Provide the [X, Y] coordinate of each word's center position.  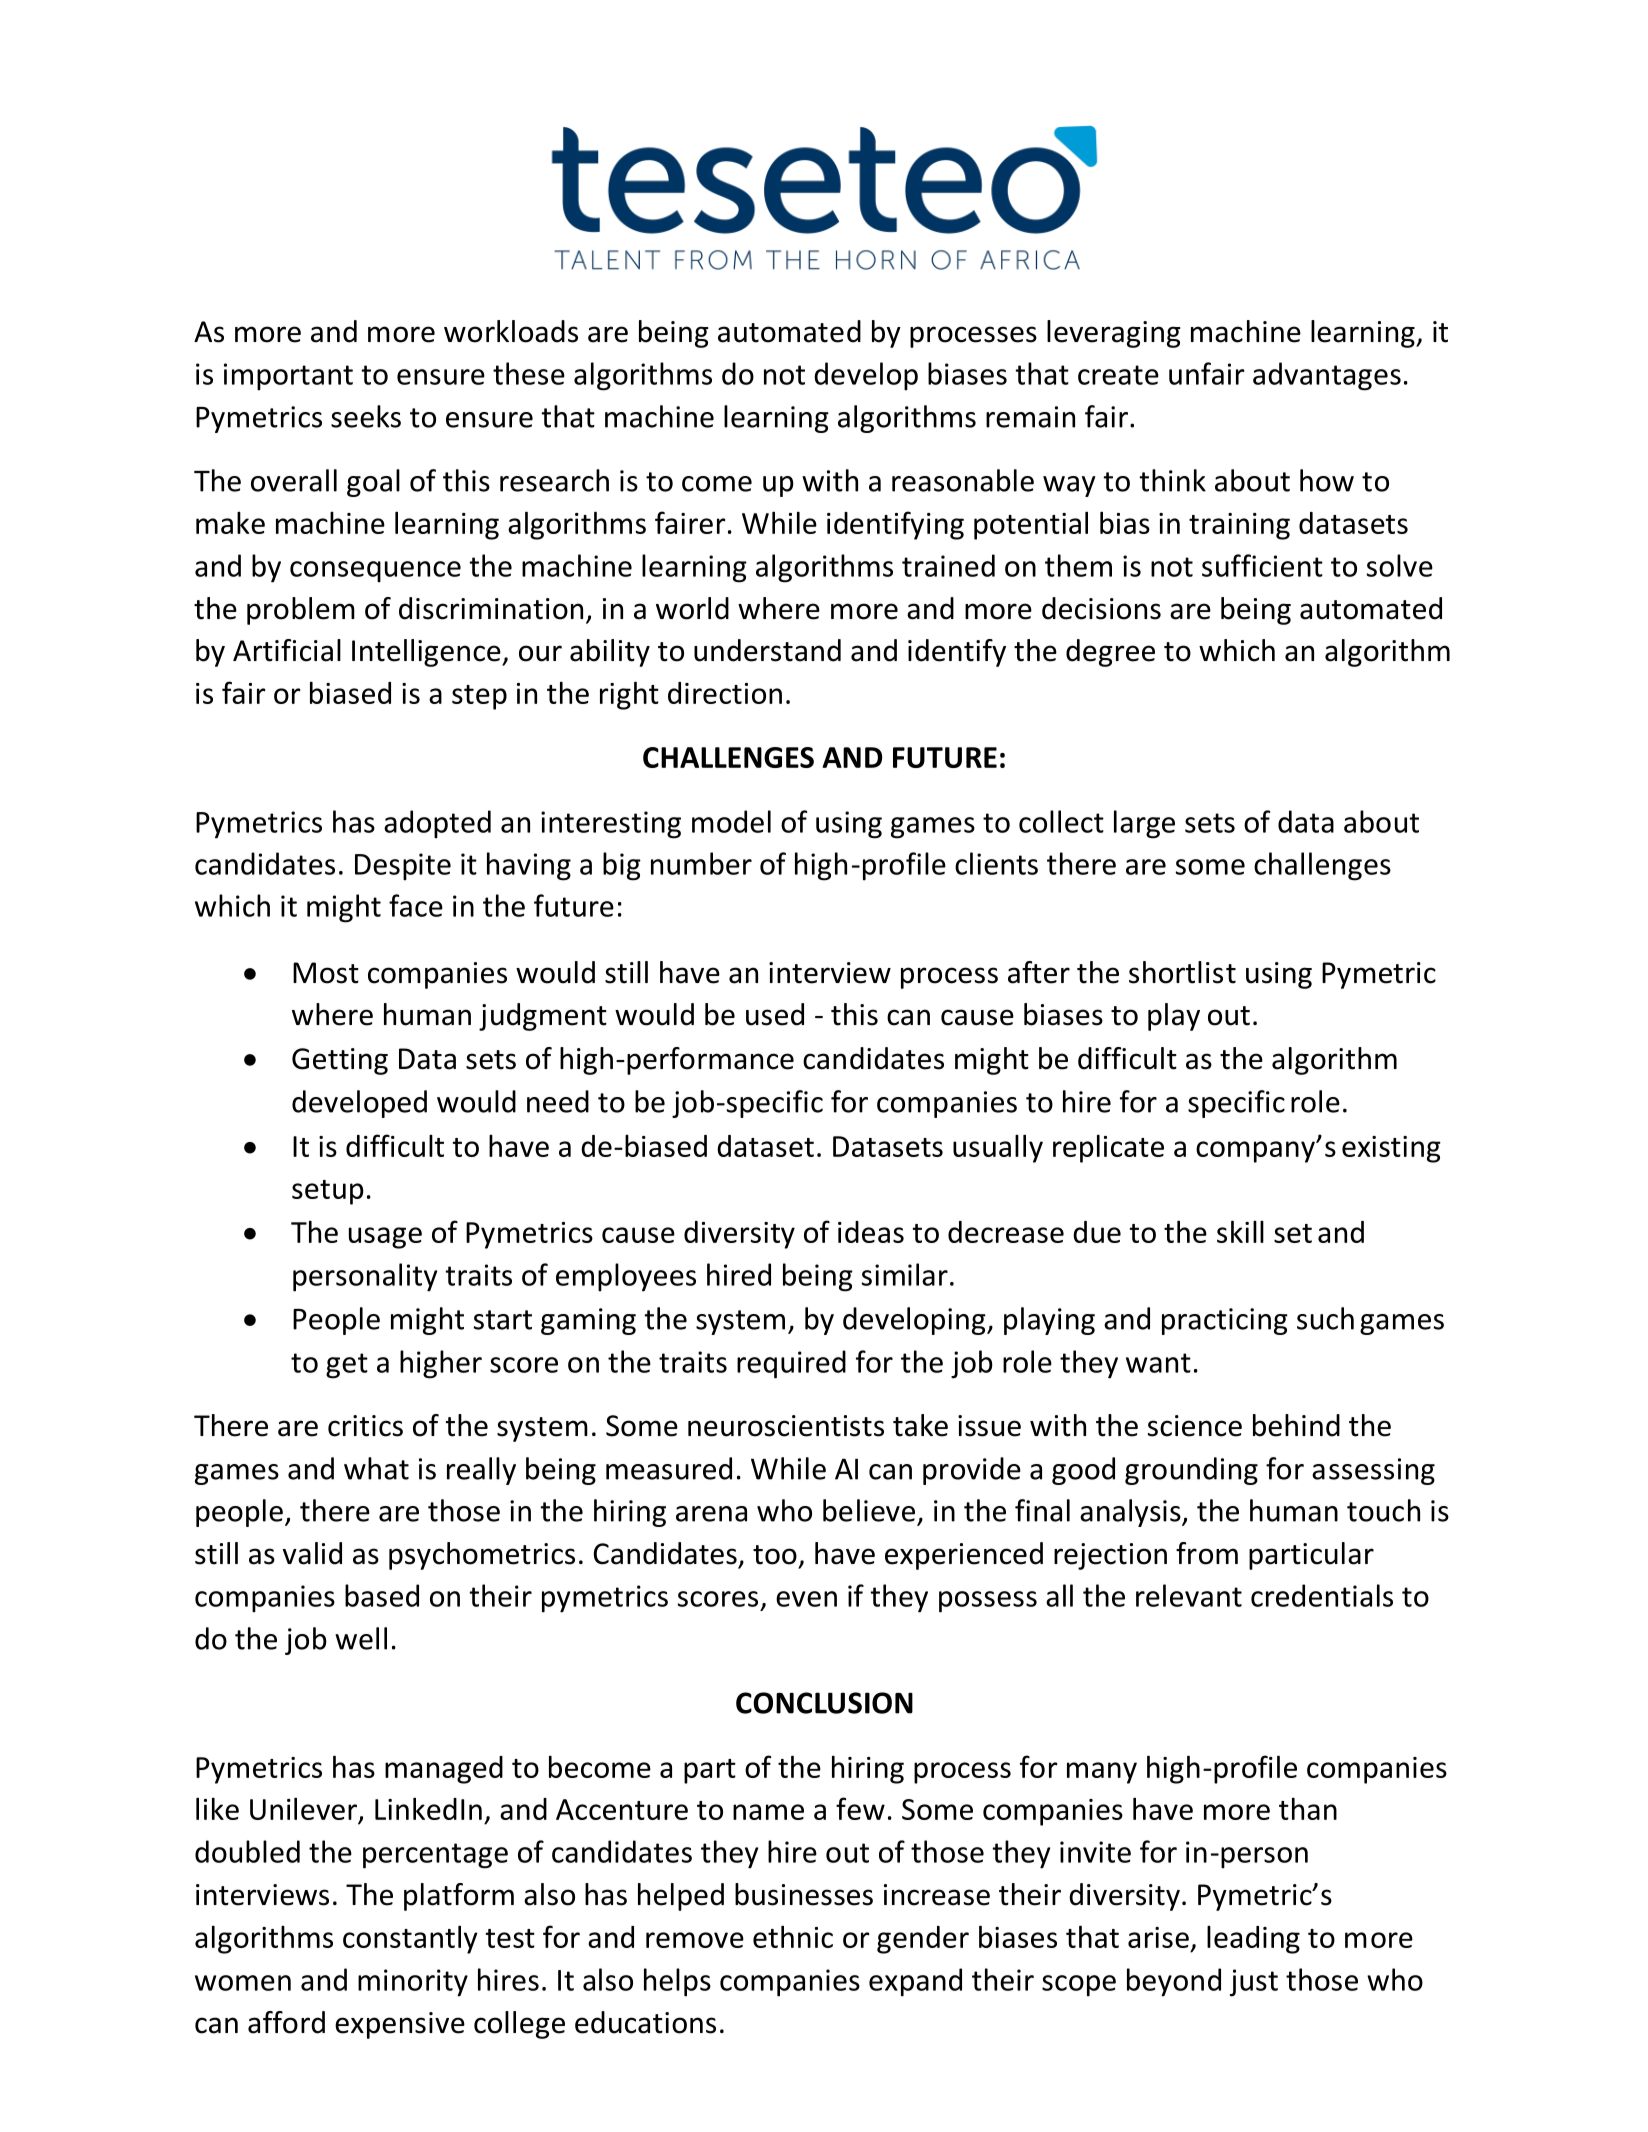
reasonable [963, 480]
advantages [1327, 376]
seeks [366, 416]
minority [413, 1983]
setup [328, 1192]
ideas [871, 1232]
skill [1240, 1231]
